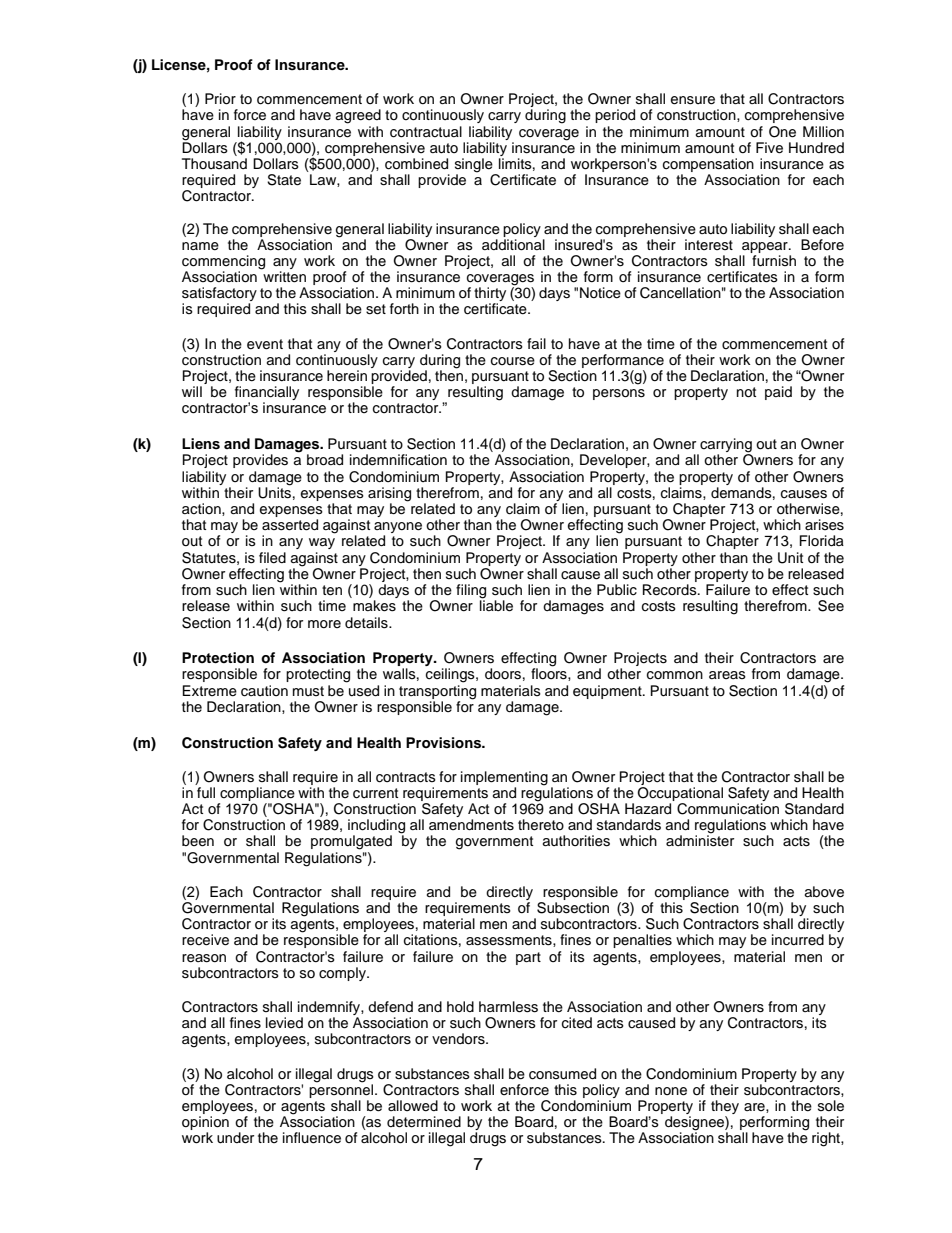 The width and height of the screenshot is (952, 1233). Describe the element at coordinates (206, 792) in the screenshot. I see `full` at that location.
